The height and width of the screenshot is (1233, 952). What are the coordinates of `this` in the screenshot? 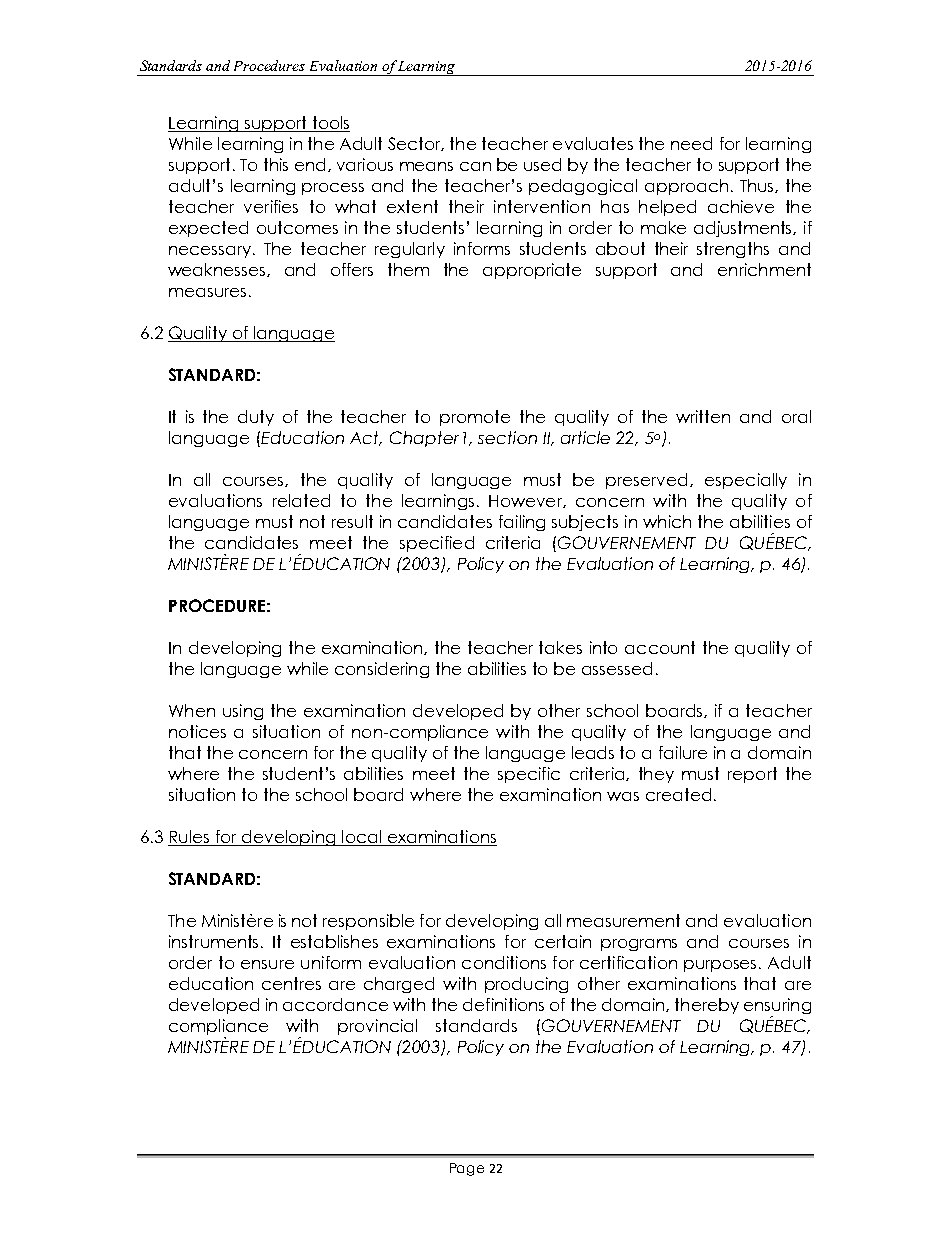 It's located at (276, 164).
